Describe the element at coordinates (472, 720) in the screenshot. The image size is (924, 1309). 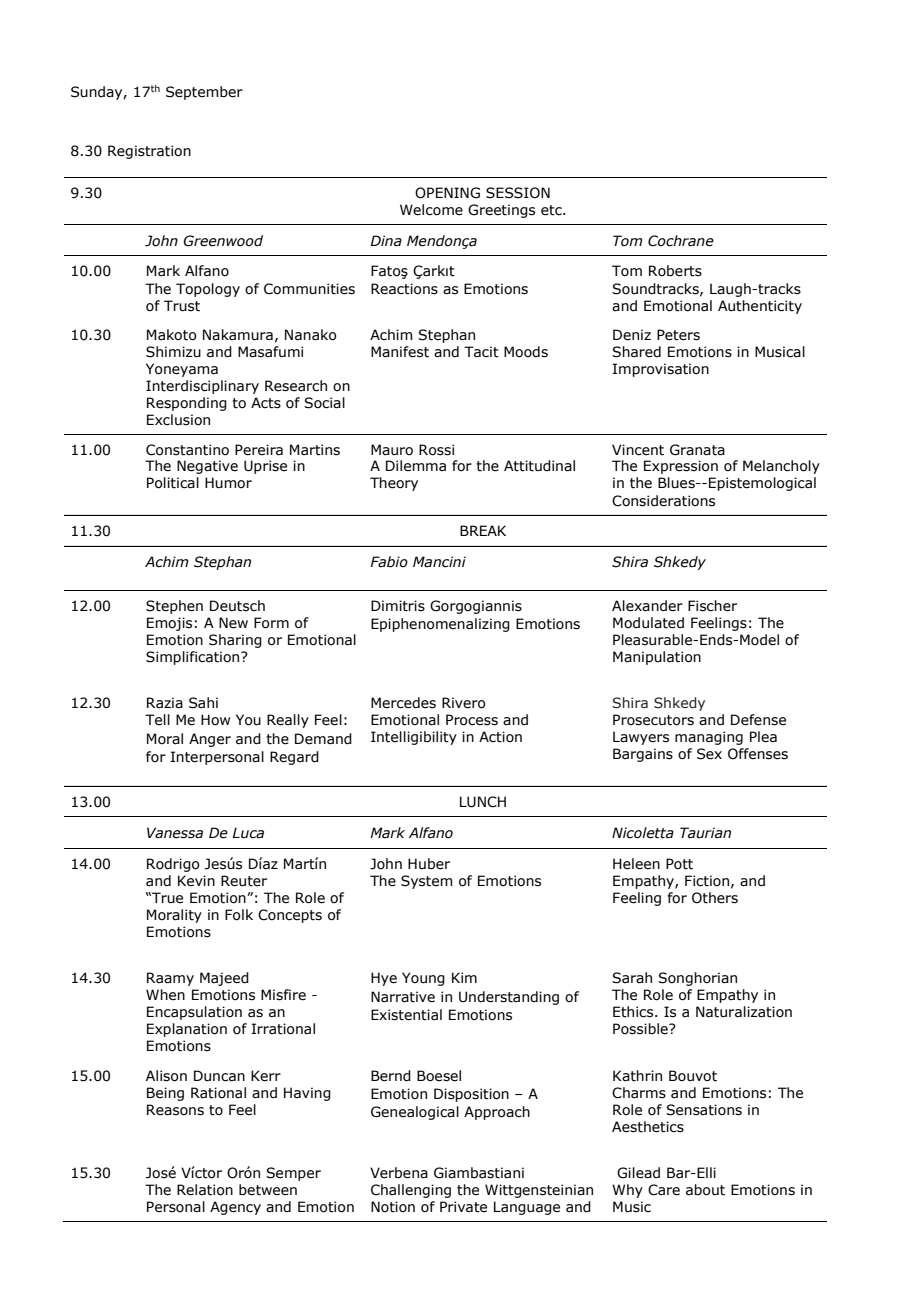
I see `Process` at that location.
